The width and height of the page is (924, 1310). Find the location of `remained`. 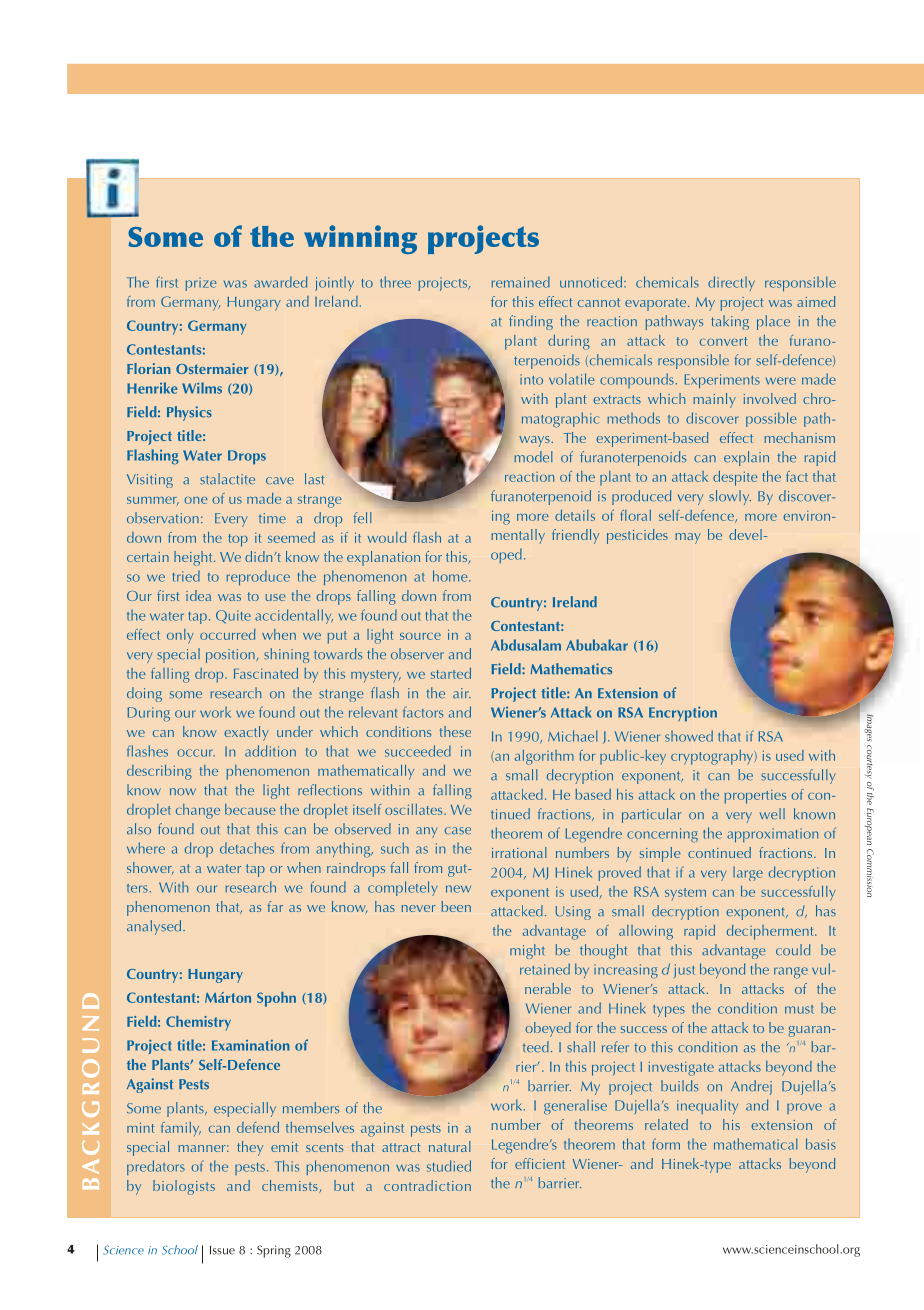

remained is located at coordinates (521, 282).
